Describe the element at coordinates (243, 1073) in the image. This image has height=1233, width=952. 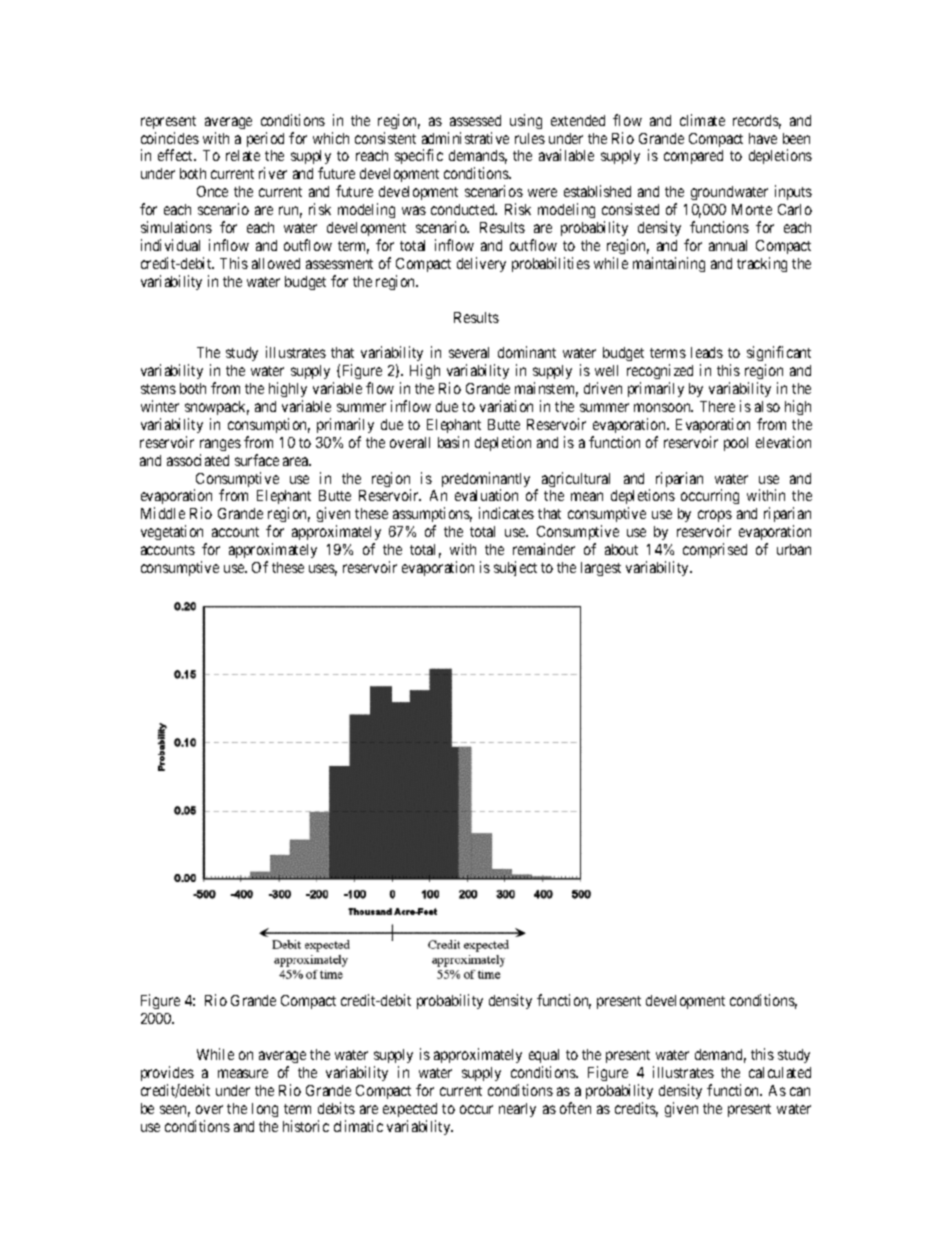
I see `measure` at that location.
